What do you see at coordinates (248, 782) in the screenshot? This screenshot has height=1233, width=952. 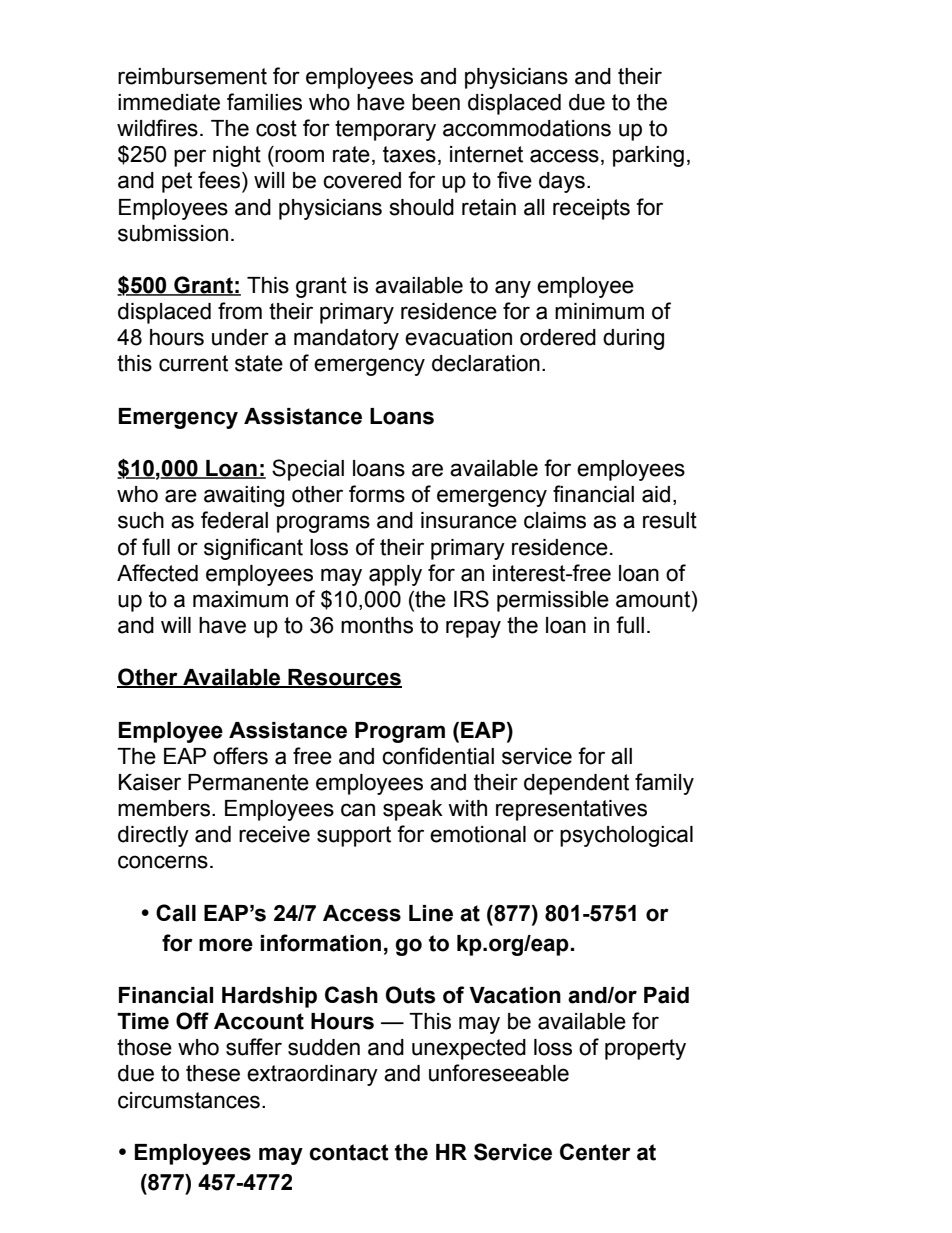 I see `Permanente` at bounding box center [248, 782].
